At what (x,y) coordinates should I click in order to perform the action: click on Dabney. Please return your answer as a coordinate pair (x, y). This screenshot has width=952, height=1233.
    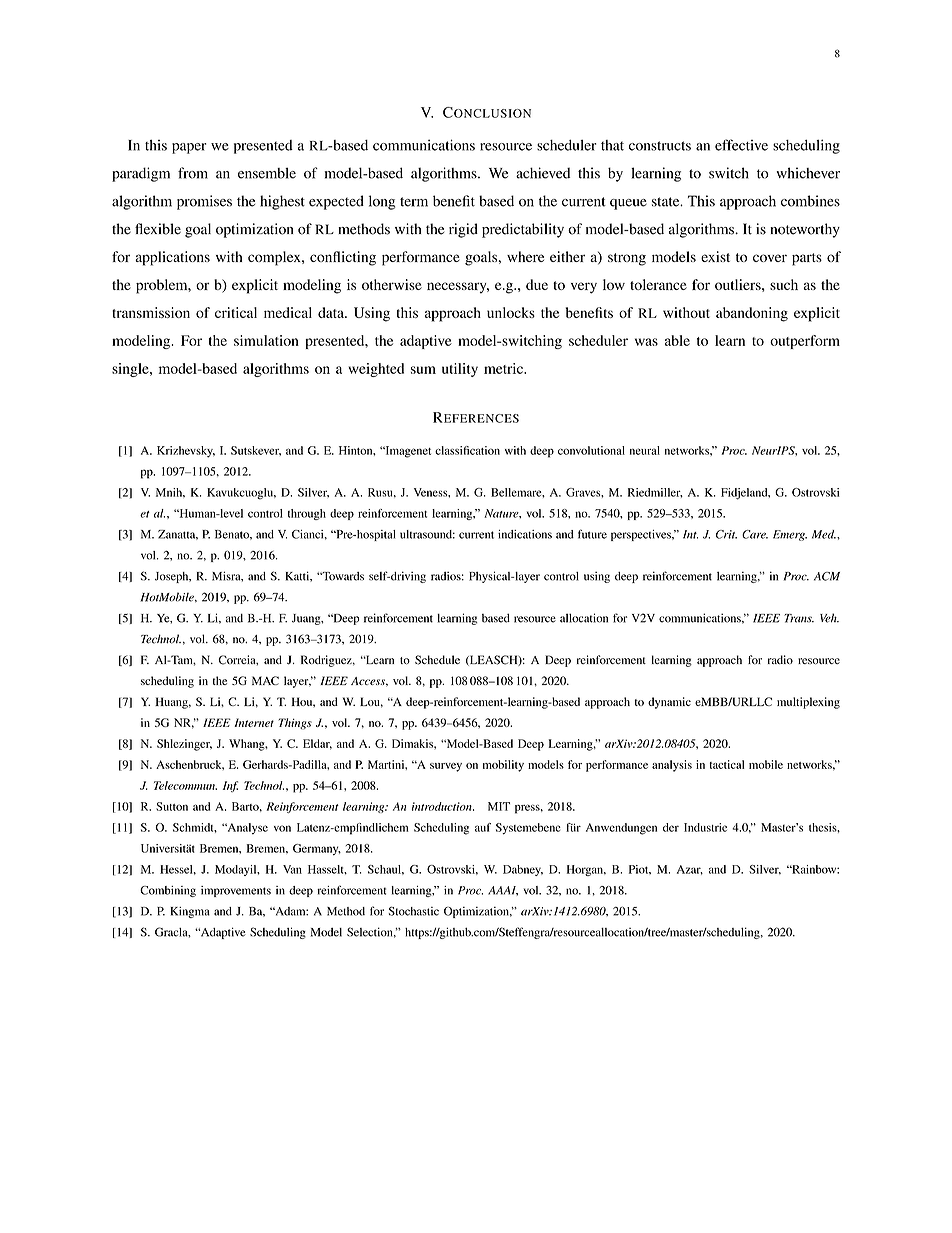
    Looking at the image, I should click on (523, 870).
